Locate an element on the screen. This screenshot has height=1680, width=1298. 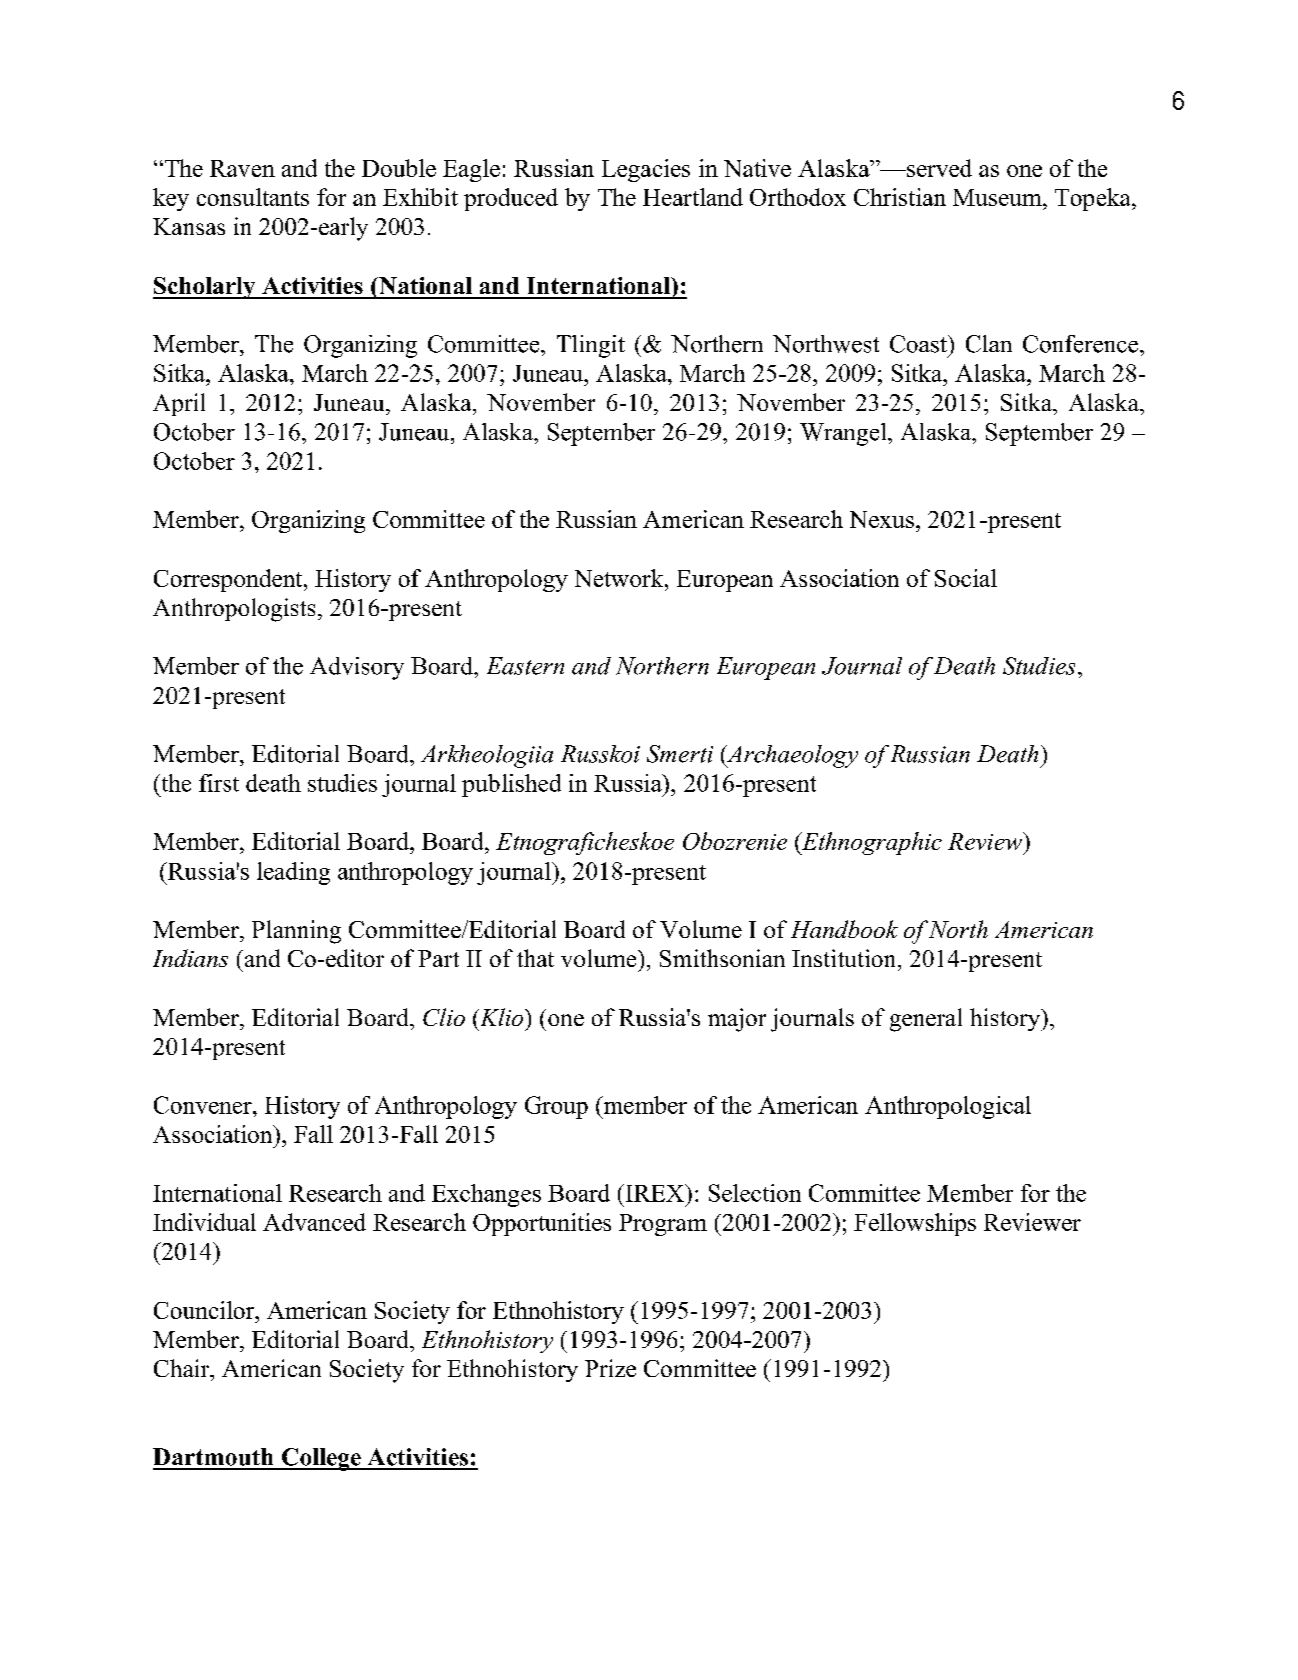
Planning is located at coordinates (296, 932).
